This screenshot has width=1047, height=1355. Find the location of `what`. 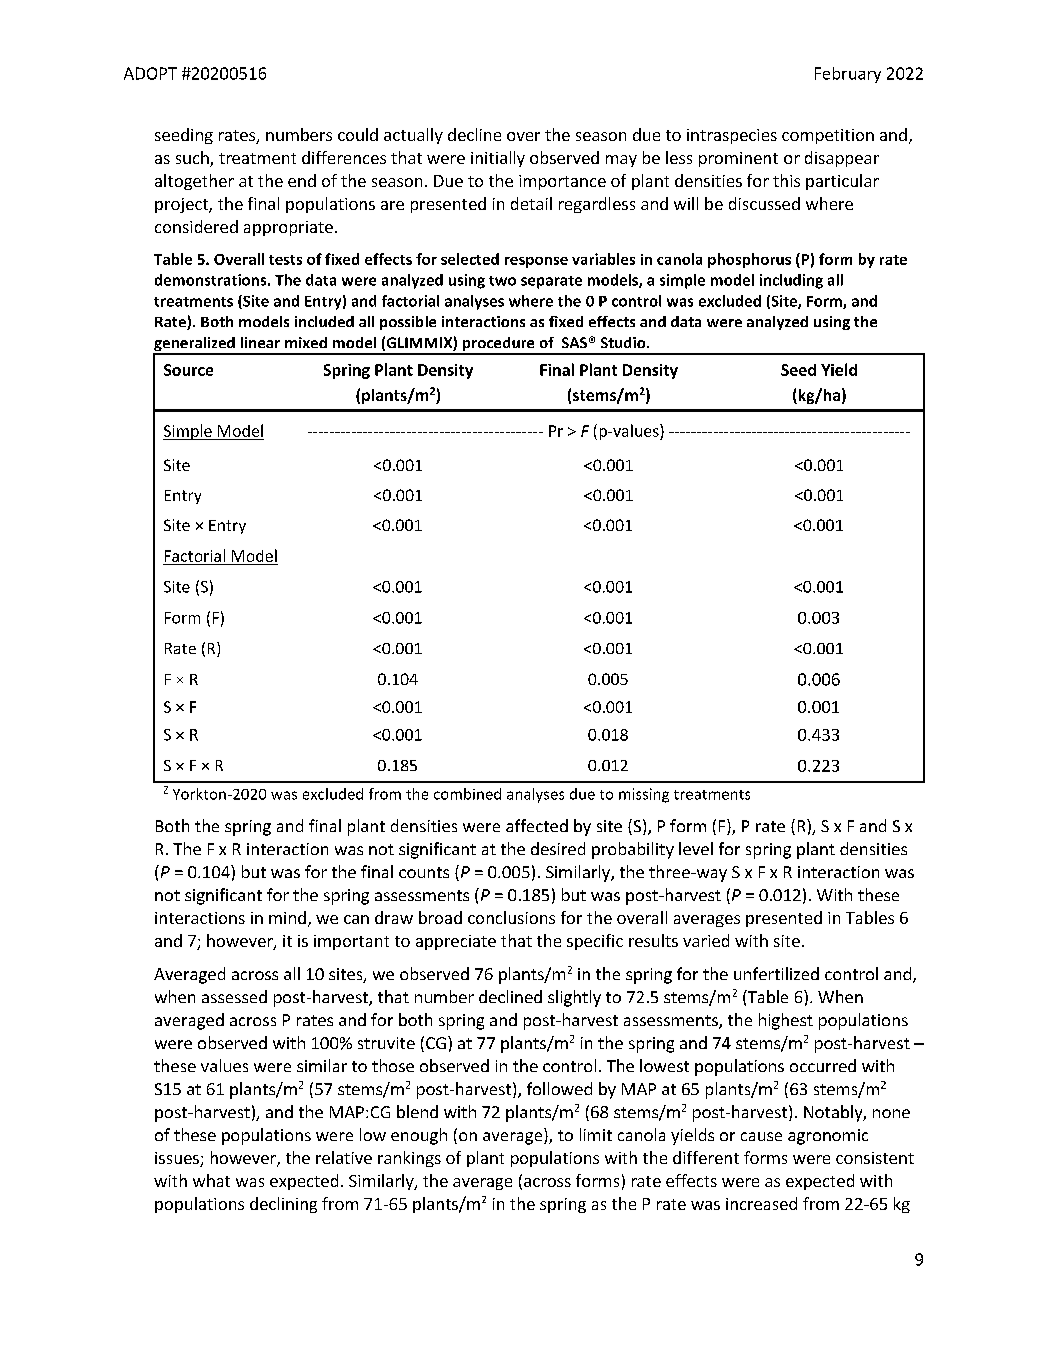

what is located at coordinates (211, 1180).
